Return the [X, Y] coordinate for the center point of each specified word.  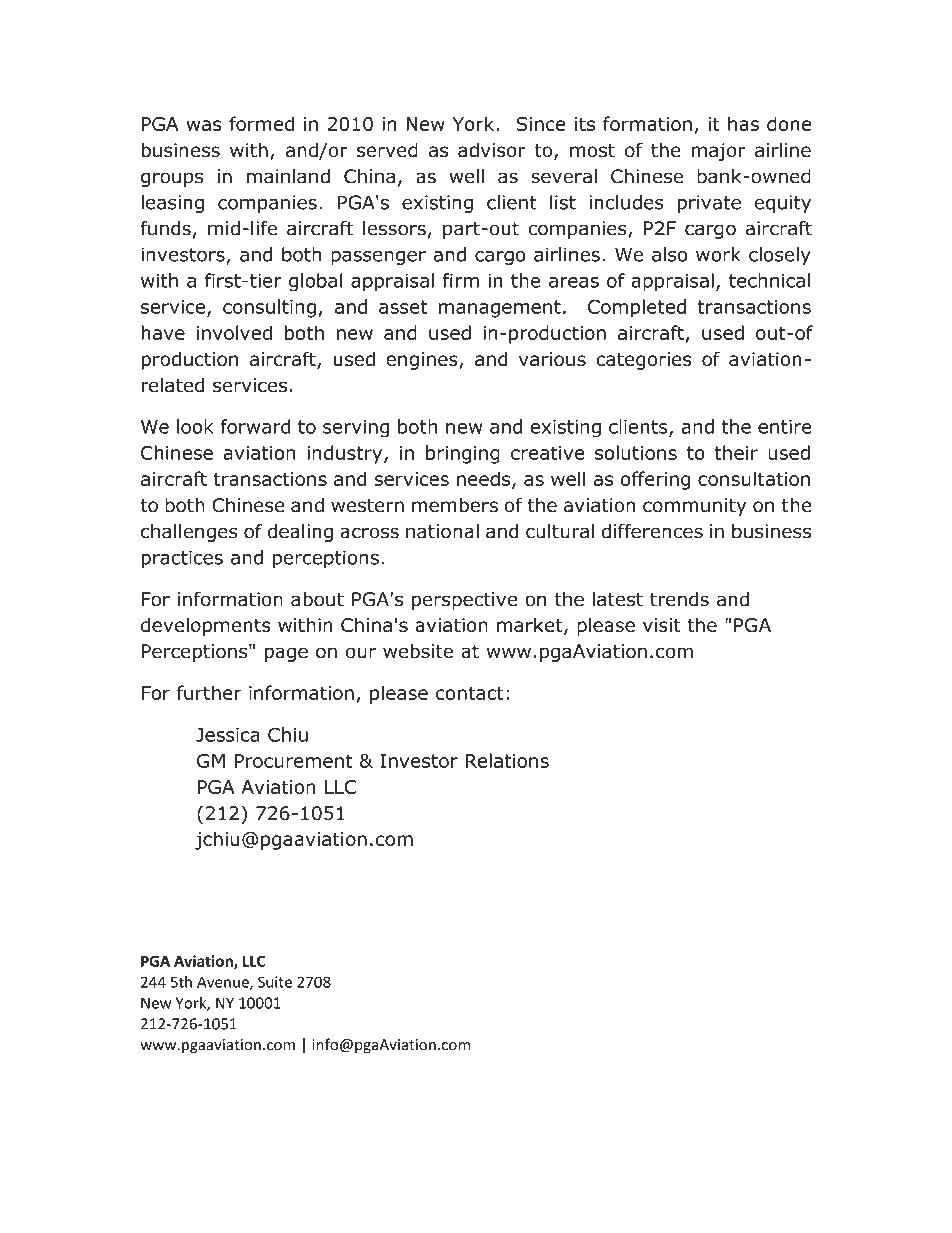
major [719, 152]
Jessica [228, 735]
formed [261, 123]
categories [643, 361]
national [442, 531]
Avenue [224, 983]
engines [423, 361]
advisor [492, 150]
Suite [275, 982]
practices [182, 559]
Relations [507, 760]
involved [234, 332]
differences [652, 531]
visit [661, 625]
